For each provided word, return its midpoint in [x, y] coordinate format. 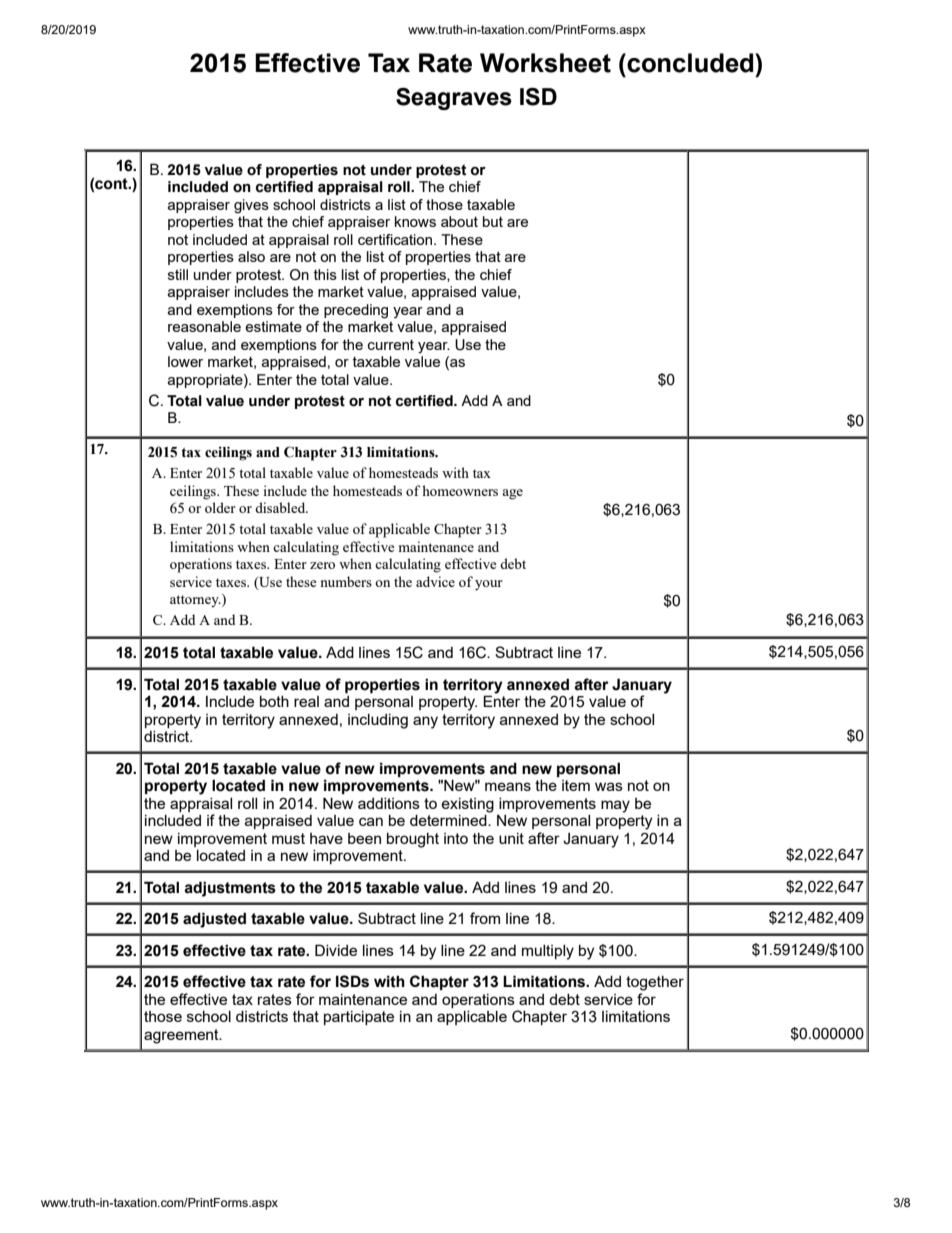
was [609, 786]
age [512, 494]
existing [467, 805]
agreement [182, 1036]
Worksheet [545, 63]
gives [251, 206]
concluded [690, 63]
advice [435, 581]
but [493, 221]
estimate [273, 326]
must [288, 838]
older [220, 507]
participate [359, 1018]
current [391, 345]
